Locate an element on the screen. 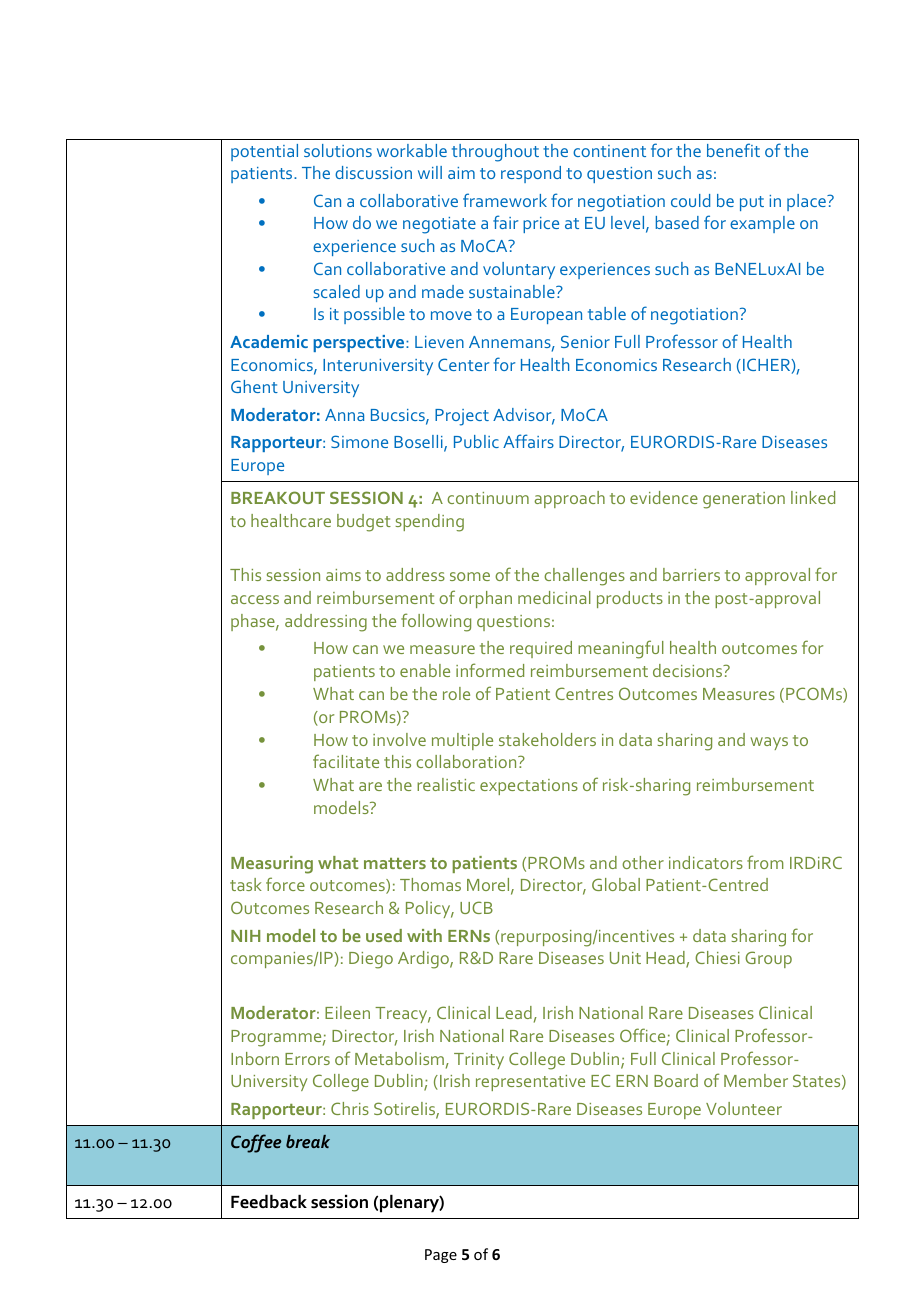  ways is located at coordinates (769, 743).
